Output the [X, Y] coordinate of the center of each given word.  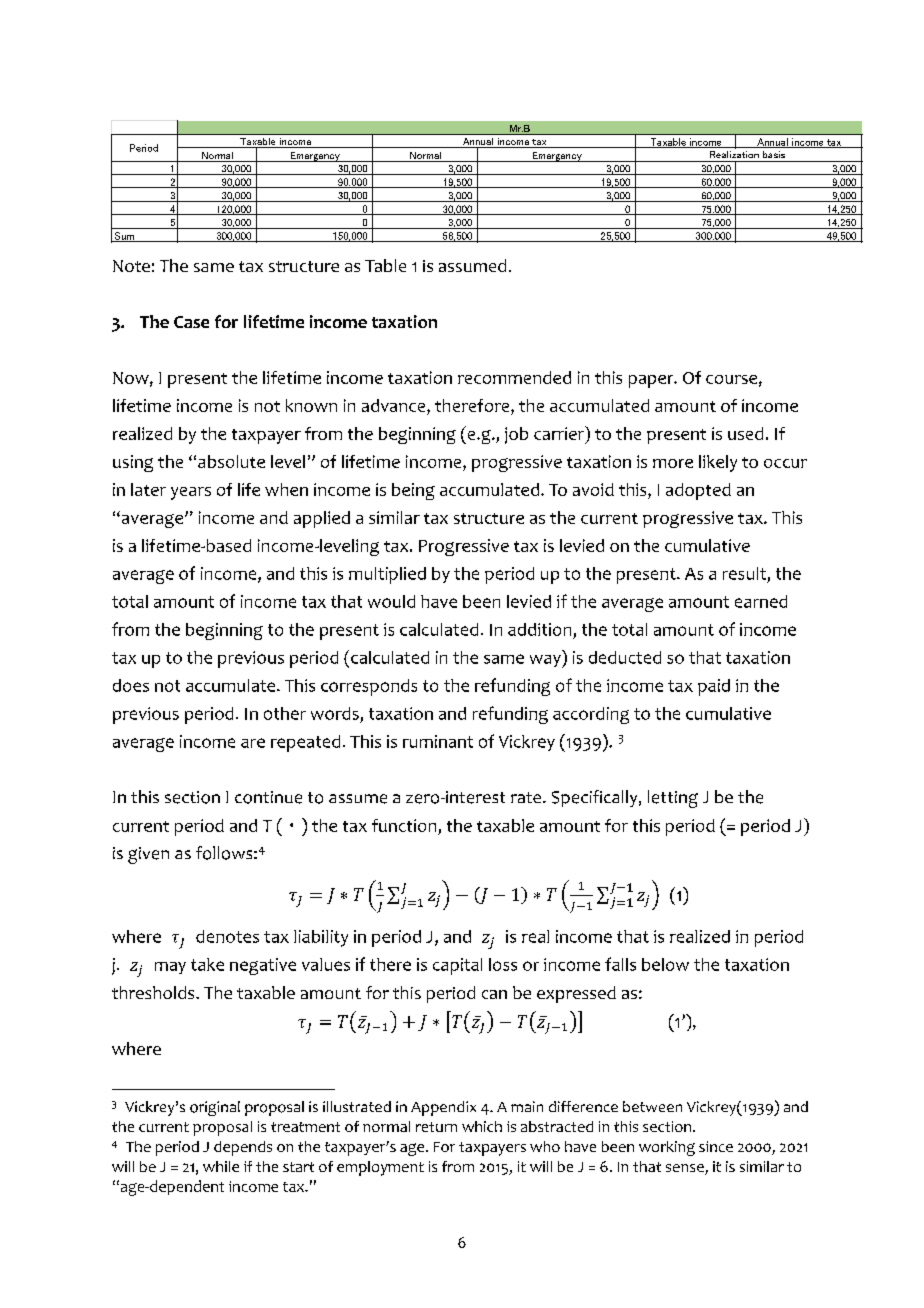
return [436, 1127]
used [745, 433]
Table [385, 265]
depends [243, 1148]
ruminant [438, 741]
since [716, 1146]
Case [191, 322]
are [253, 743]
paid [714, 687]
